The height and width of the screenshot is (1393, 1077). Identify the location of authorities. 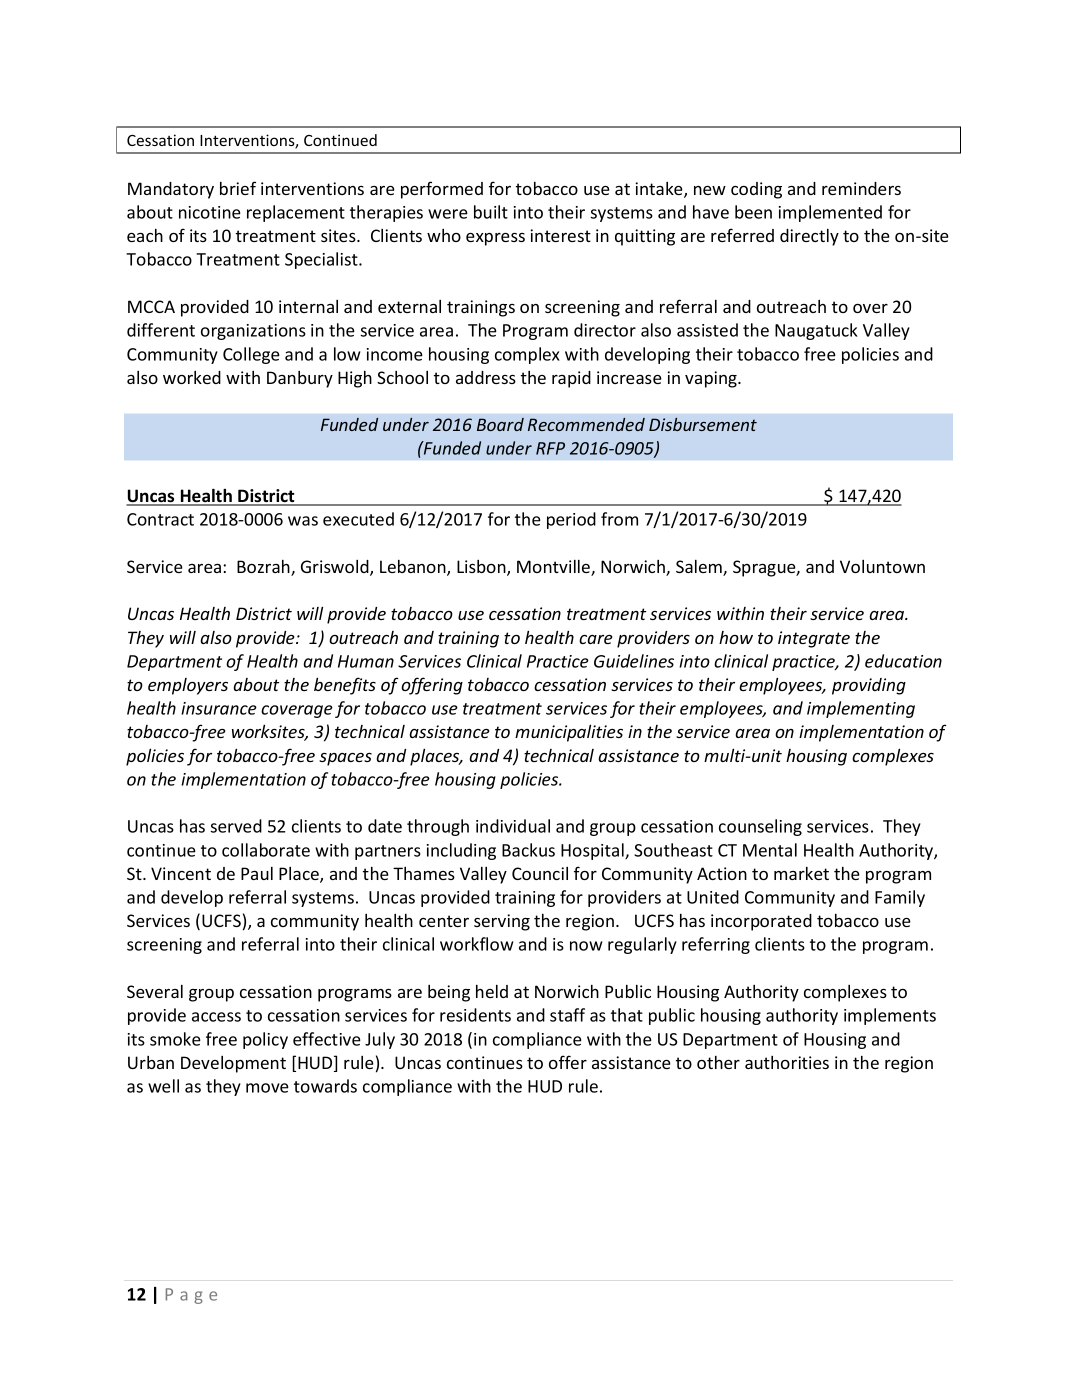
(787, 1062).
